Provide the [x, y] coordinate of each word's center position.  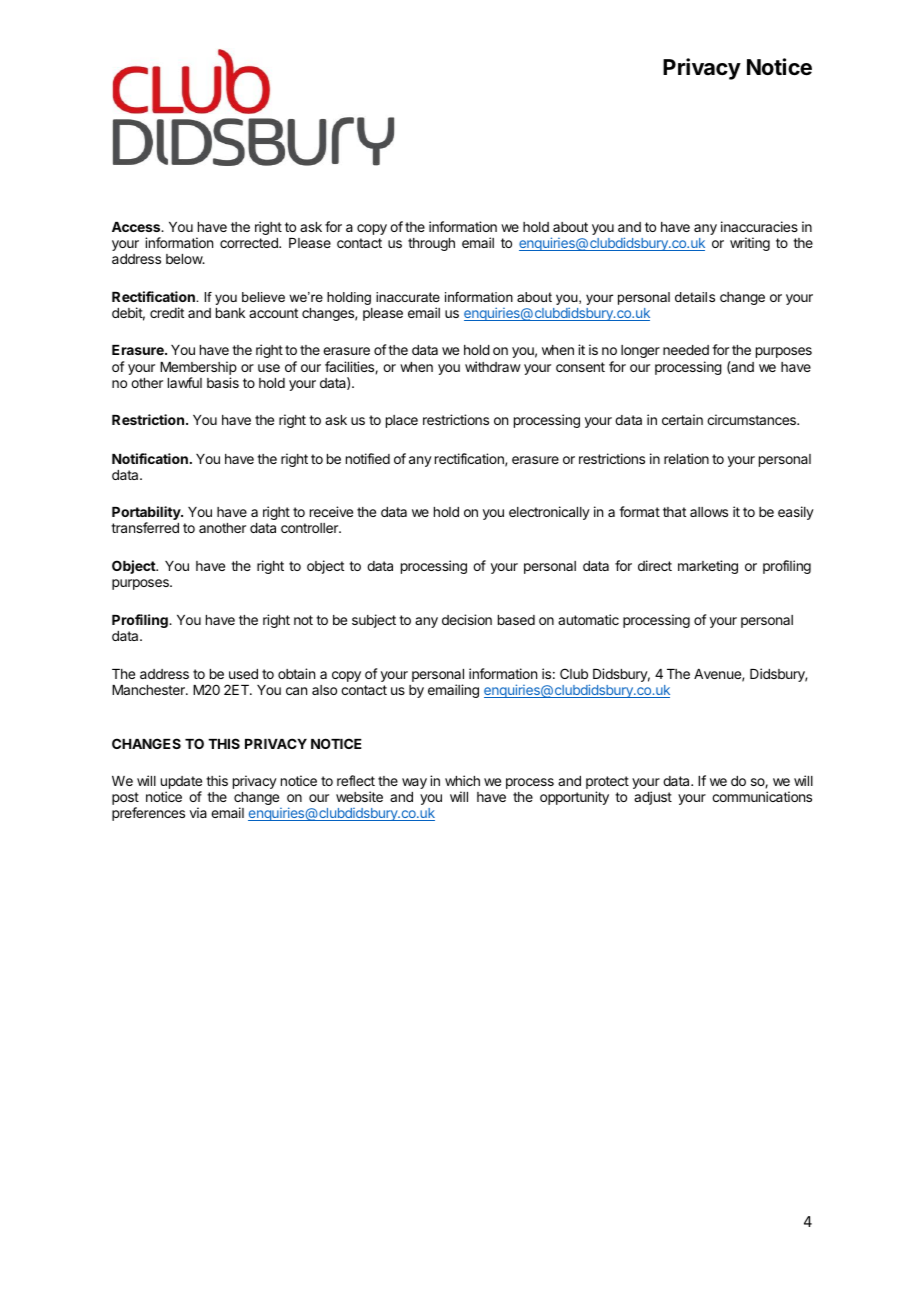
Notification [150, 458]
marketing [708, 567]
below [185, 259]
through [431, 244]
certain [682, 419]
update [181, 784]
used [243, 674]
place [402, 421]
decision [467, 619]
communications [762, 796]
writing [750, 244]
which [462, 780]
